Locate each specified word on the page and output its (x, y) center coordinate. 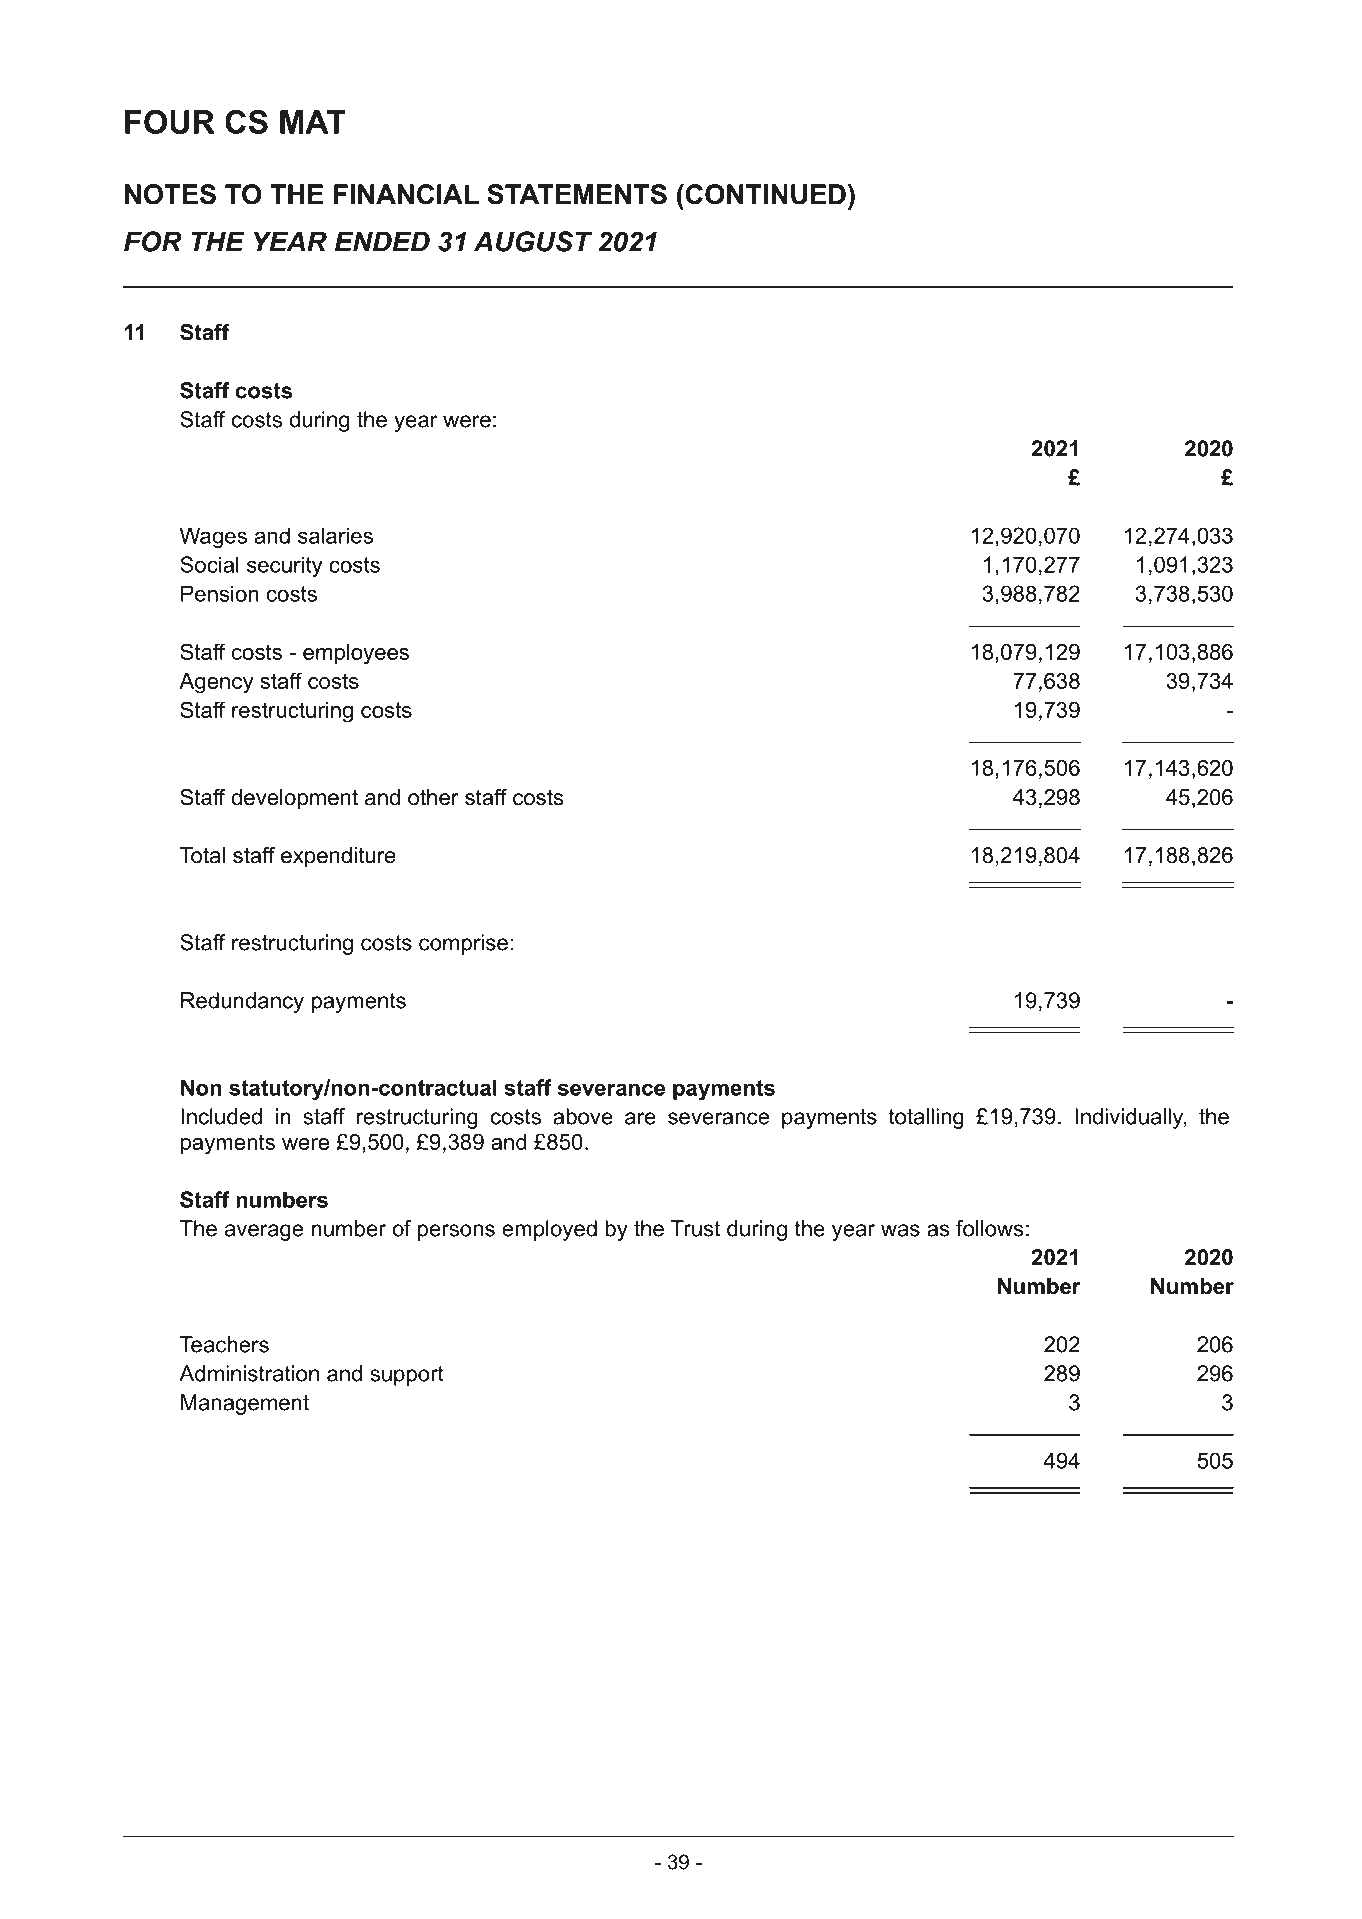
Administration (249, 1373)
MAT (313, 122)
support (407, 1376)
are (640, 1118)
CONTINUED (764, 194)
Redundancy (242, 1002)
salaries (335, 535)
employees (356, 654)
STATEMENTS (577, 194)
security (285, 566)
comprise (463, 944)
